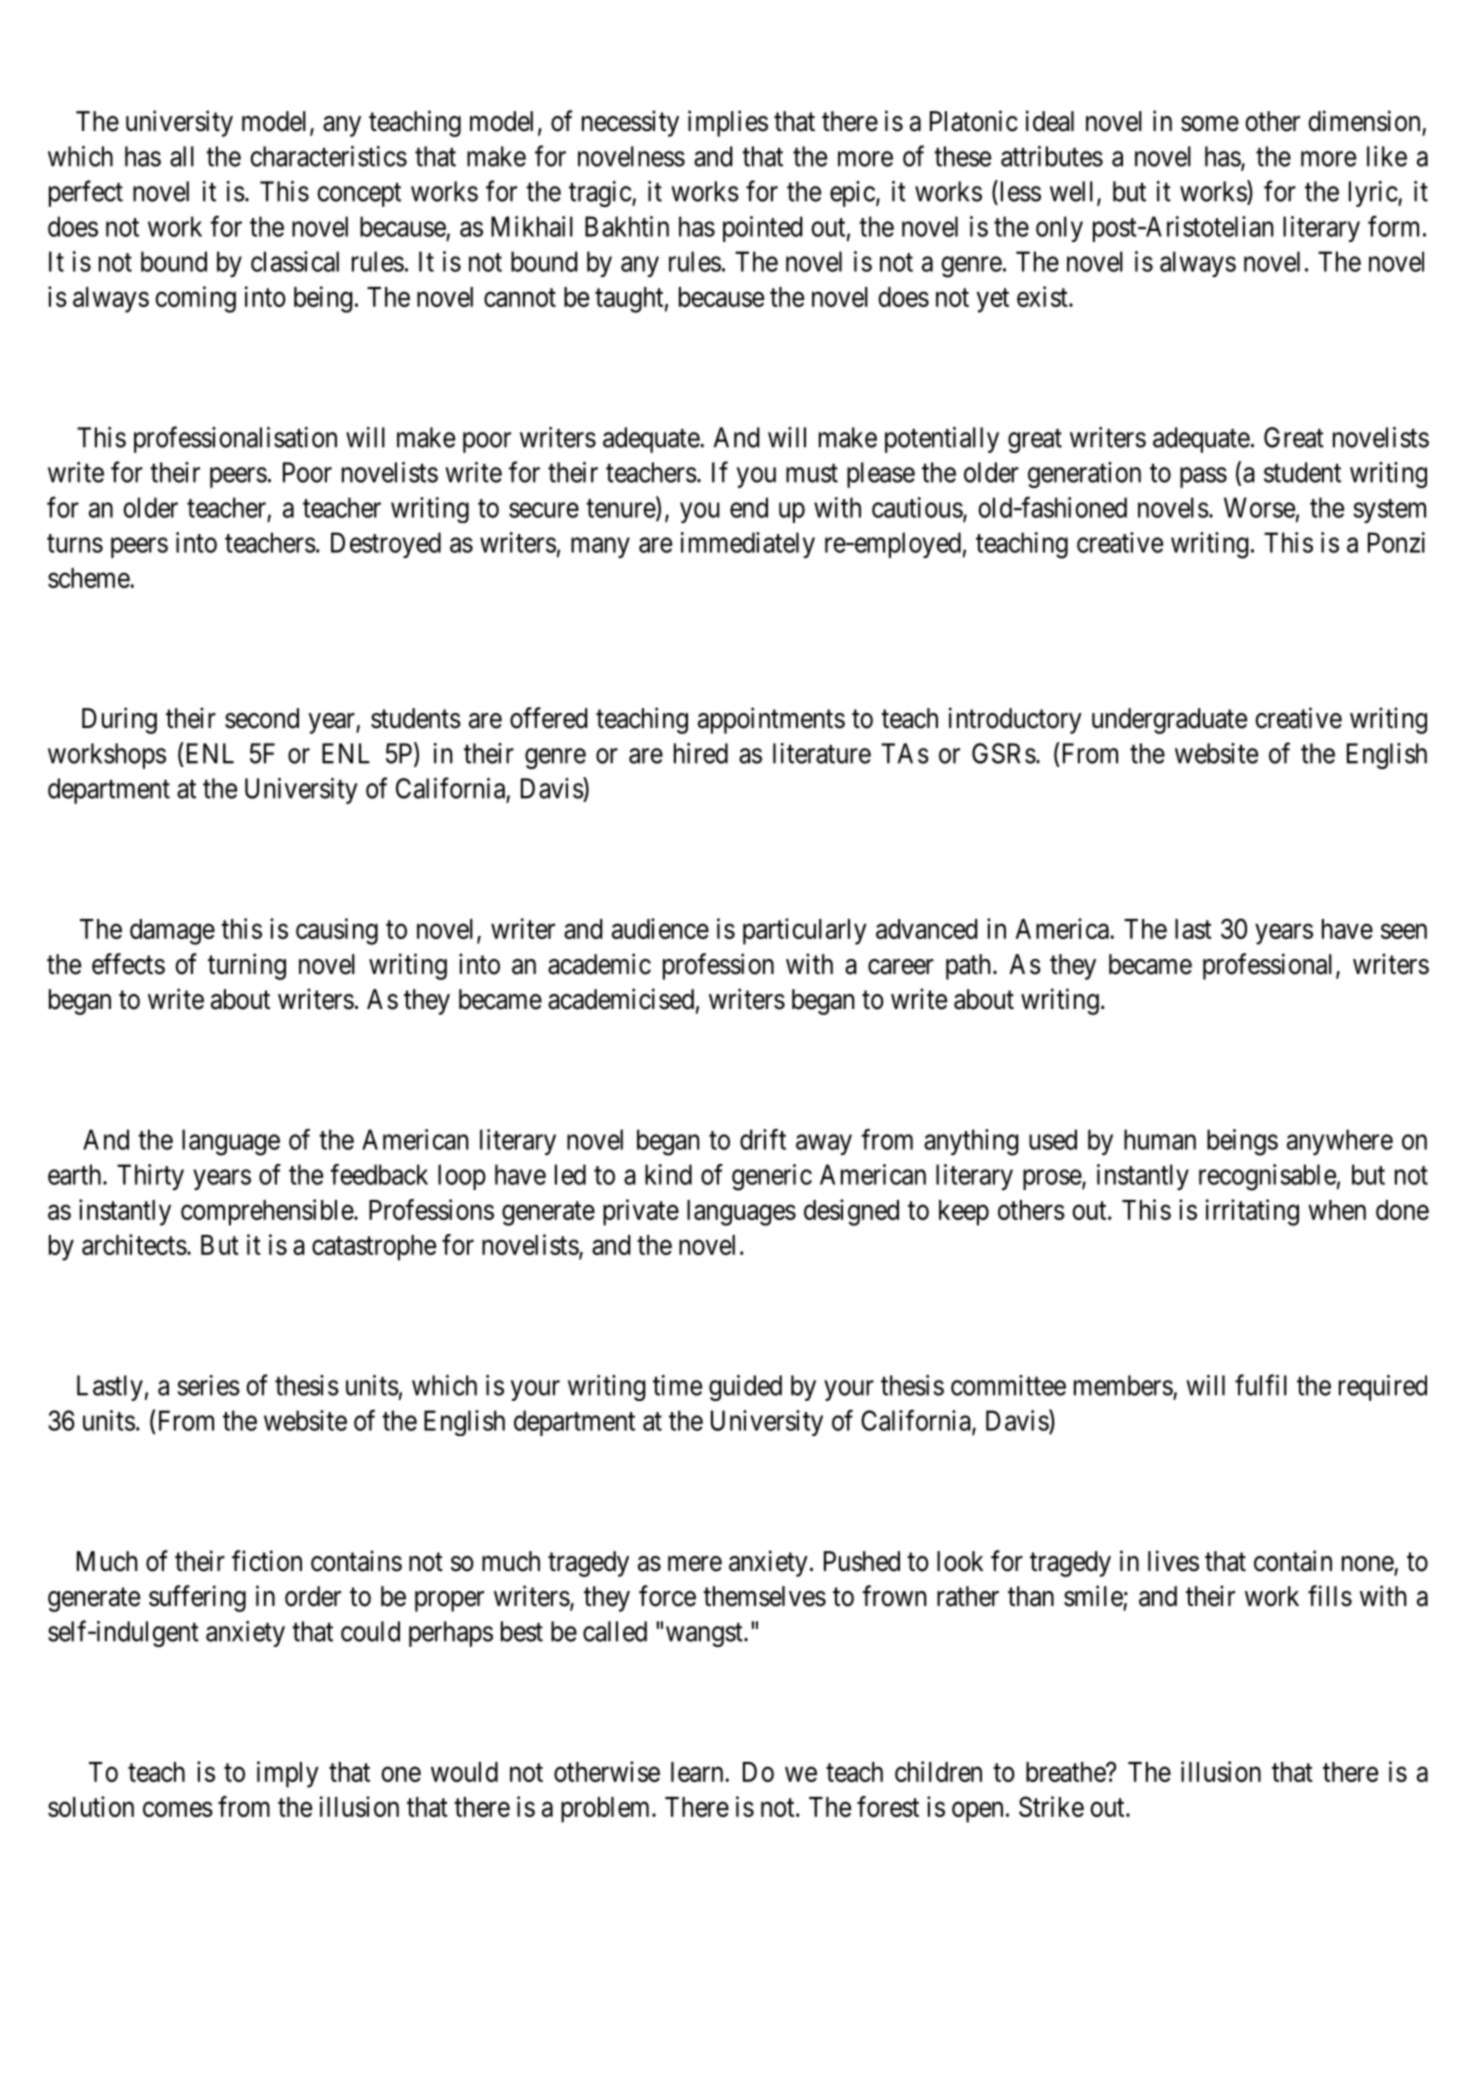 Image resolution: width=1475 pixels, height=2086 pixels. Describe the element at coordinates (288, 1774) in the screenshot. I see `imply` at that location.
